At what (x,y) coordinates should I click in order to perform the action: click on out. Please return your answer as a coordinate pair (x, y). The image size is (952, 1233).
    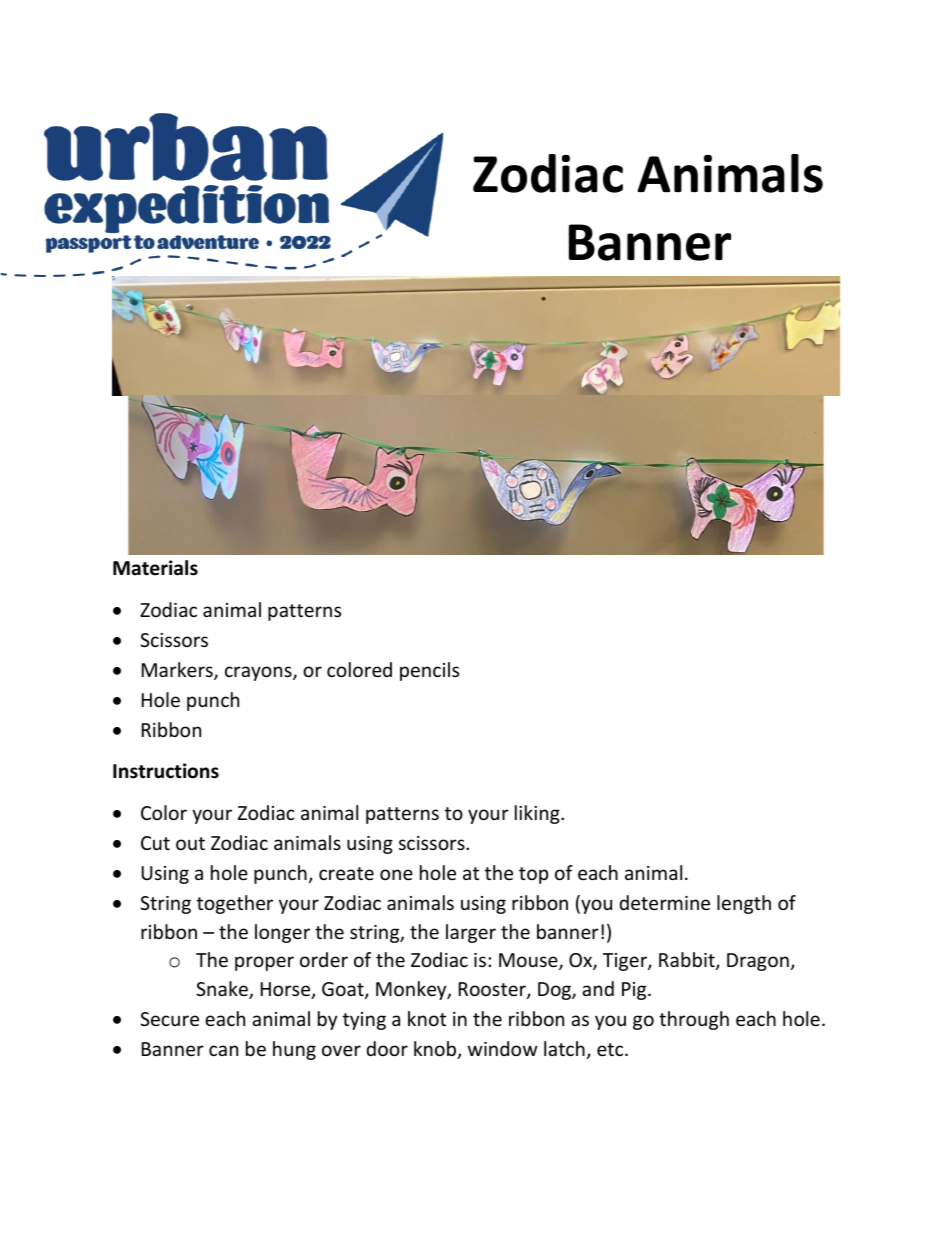
    Looking at the image, I should click on (190, 843).
